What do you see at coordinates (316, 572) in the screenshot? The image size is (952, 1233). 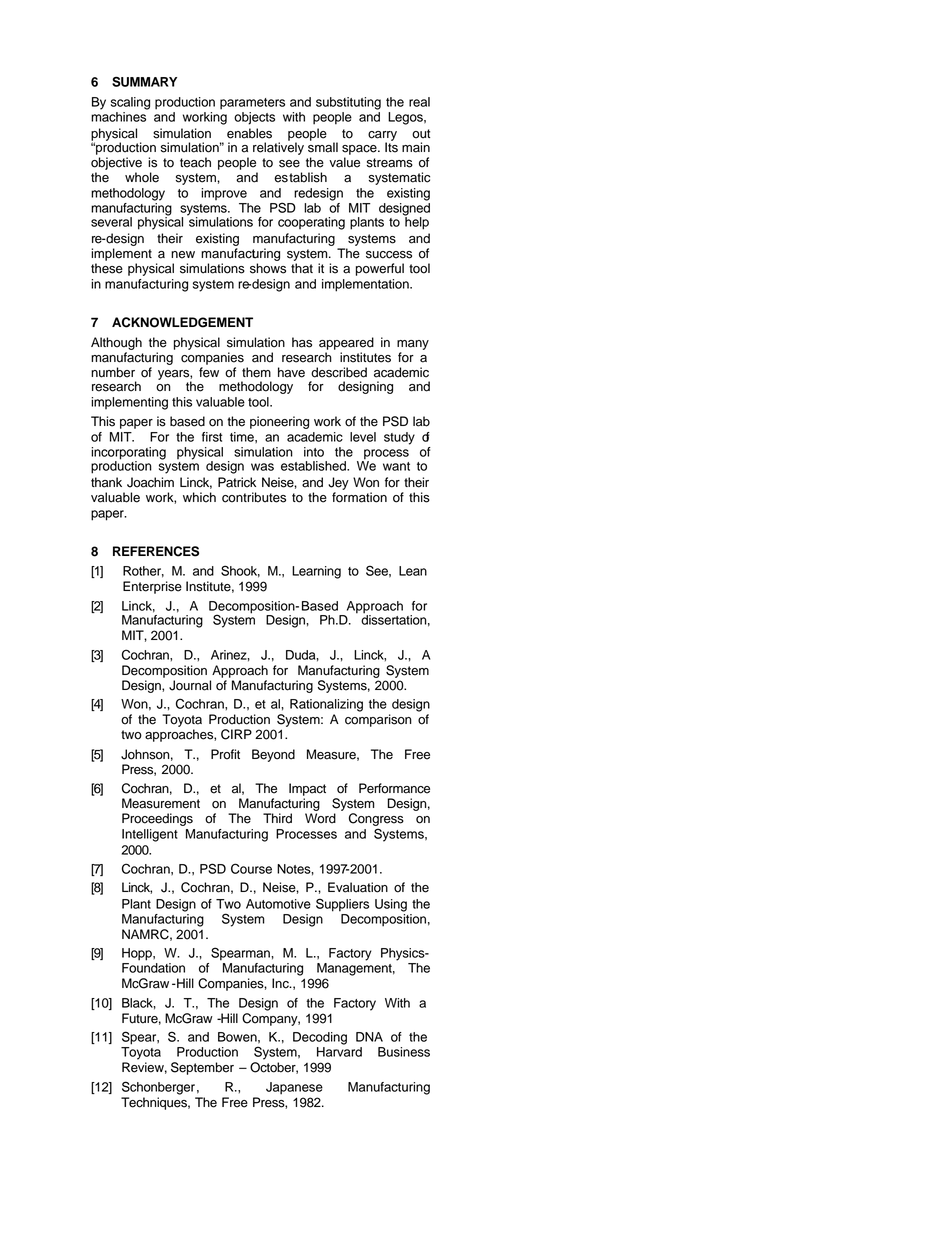 I see `Learning` at bounding box center [316, 572].
